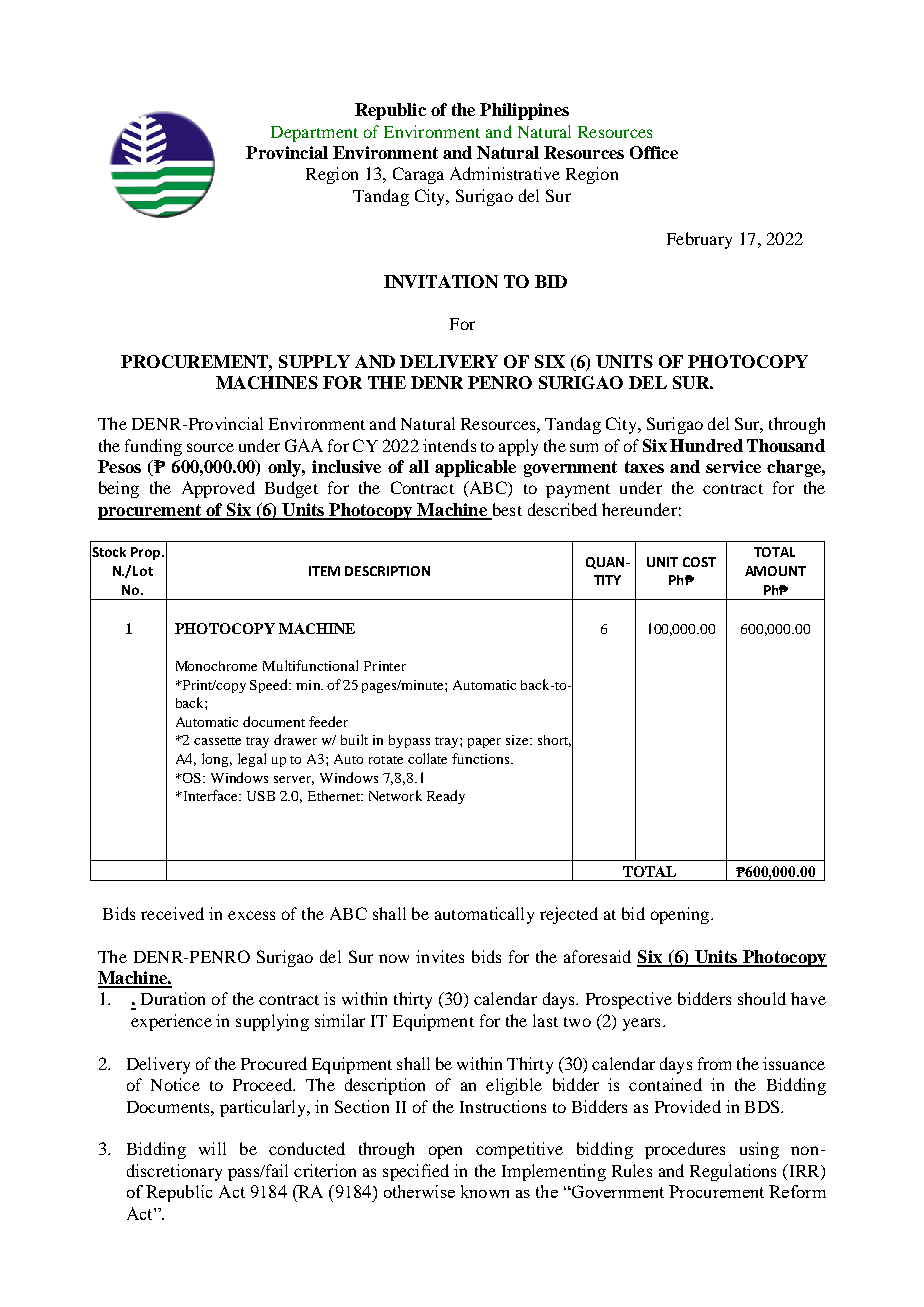 The height and width of the image is (1307, 924). Describe the element at coordinates (654, 152) in the image. I see `Office` at that location.
